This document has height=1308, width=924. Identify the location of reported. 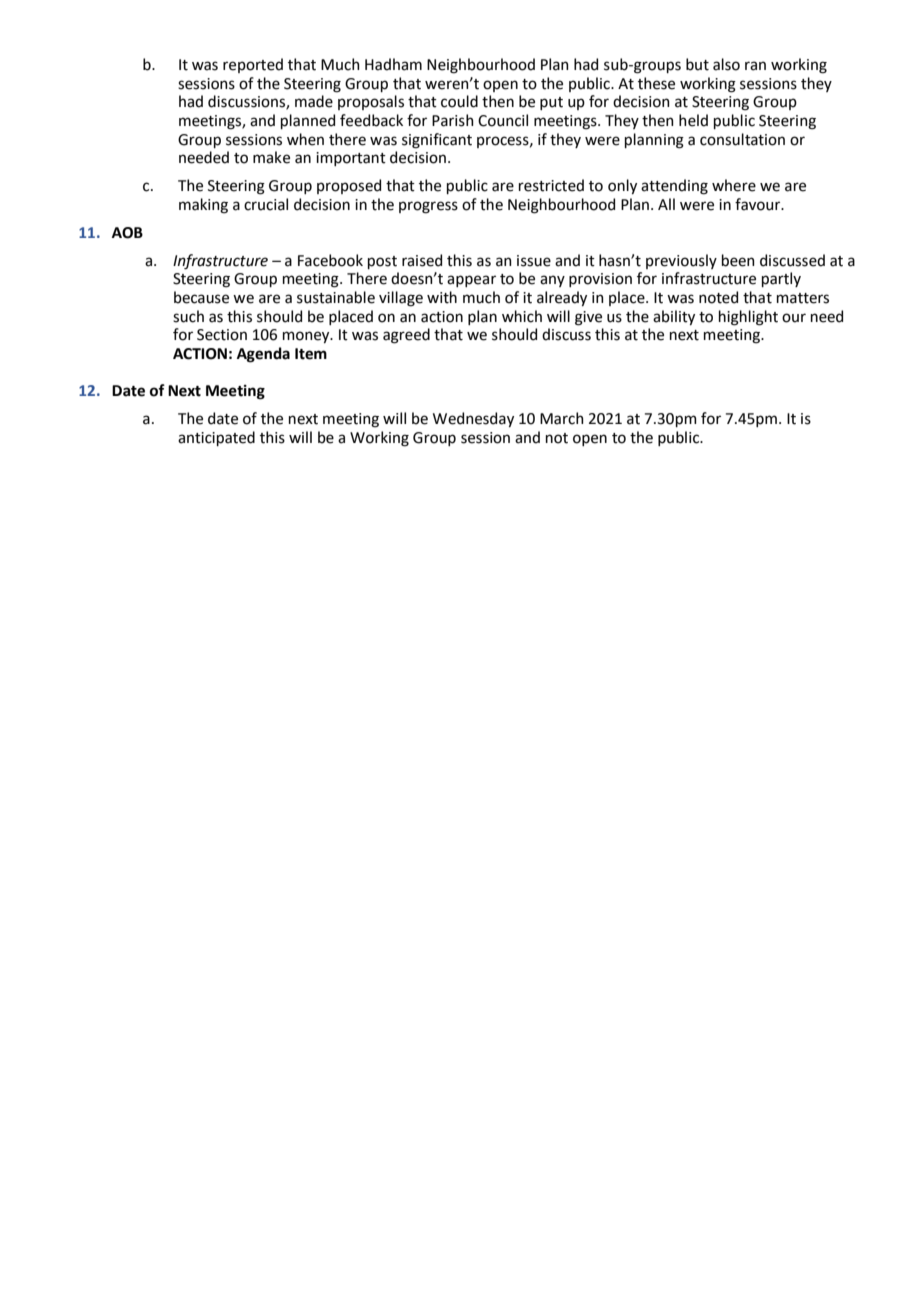
(253, 65).
